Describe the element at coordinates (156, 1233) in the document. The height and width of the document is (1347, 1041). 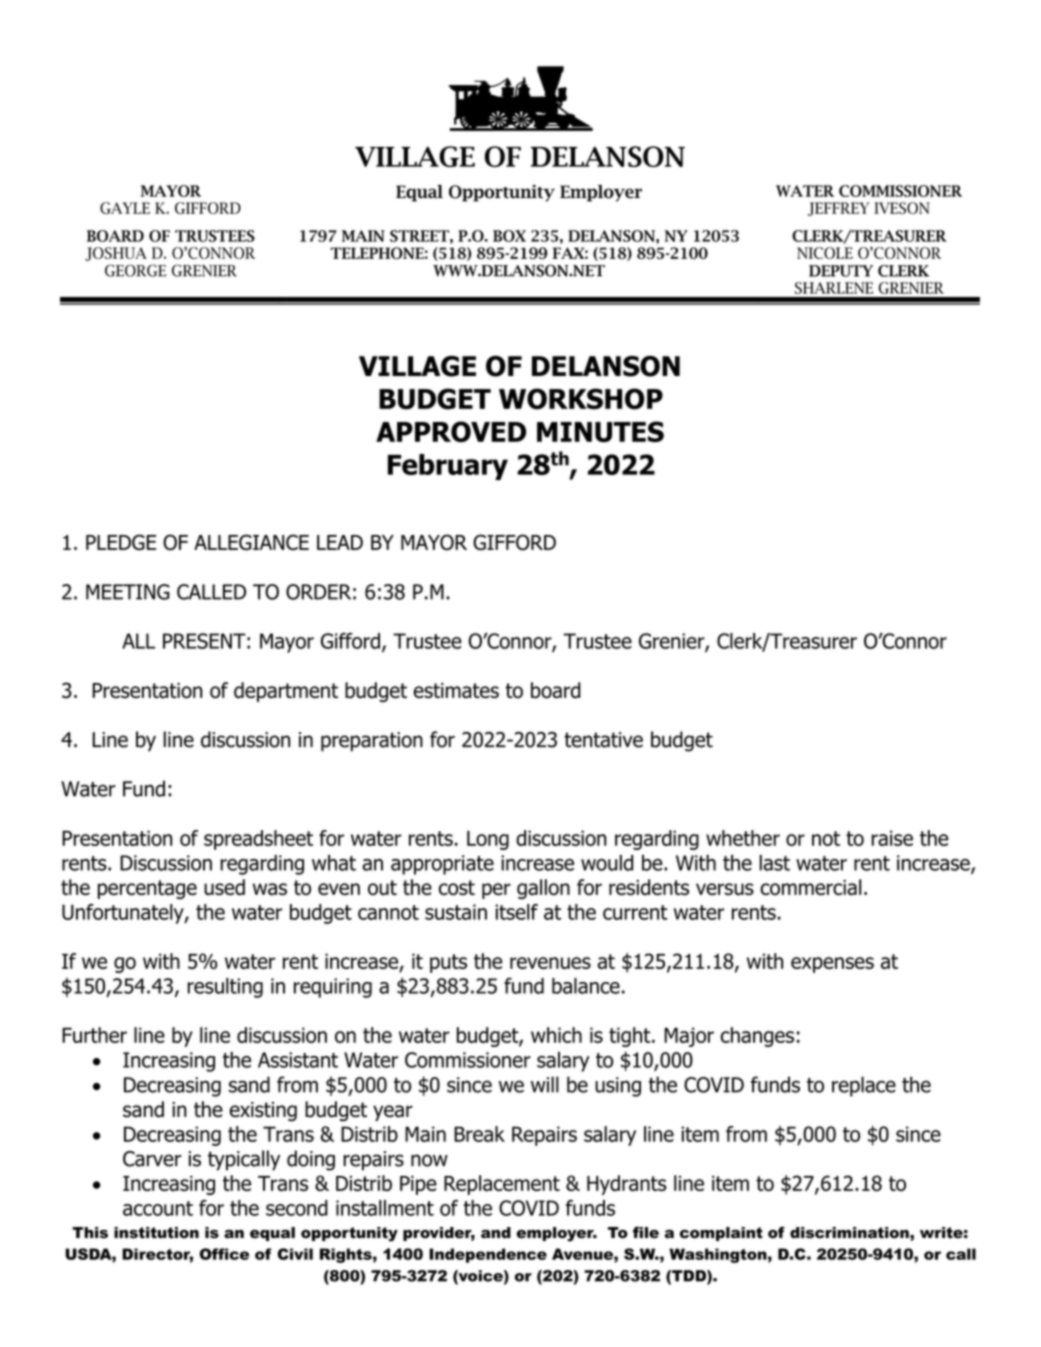
I see `institution` at that location.
